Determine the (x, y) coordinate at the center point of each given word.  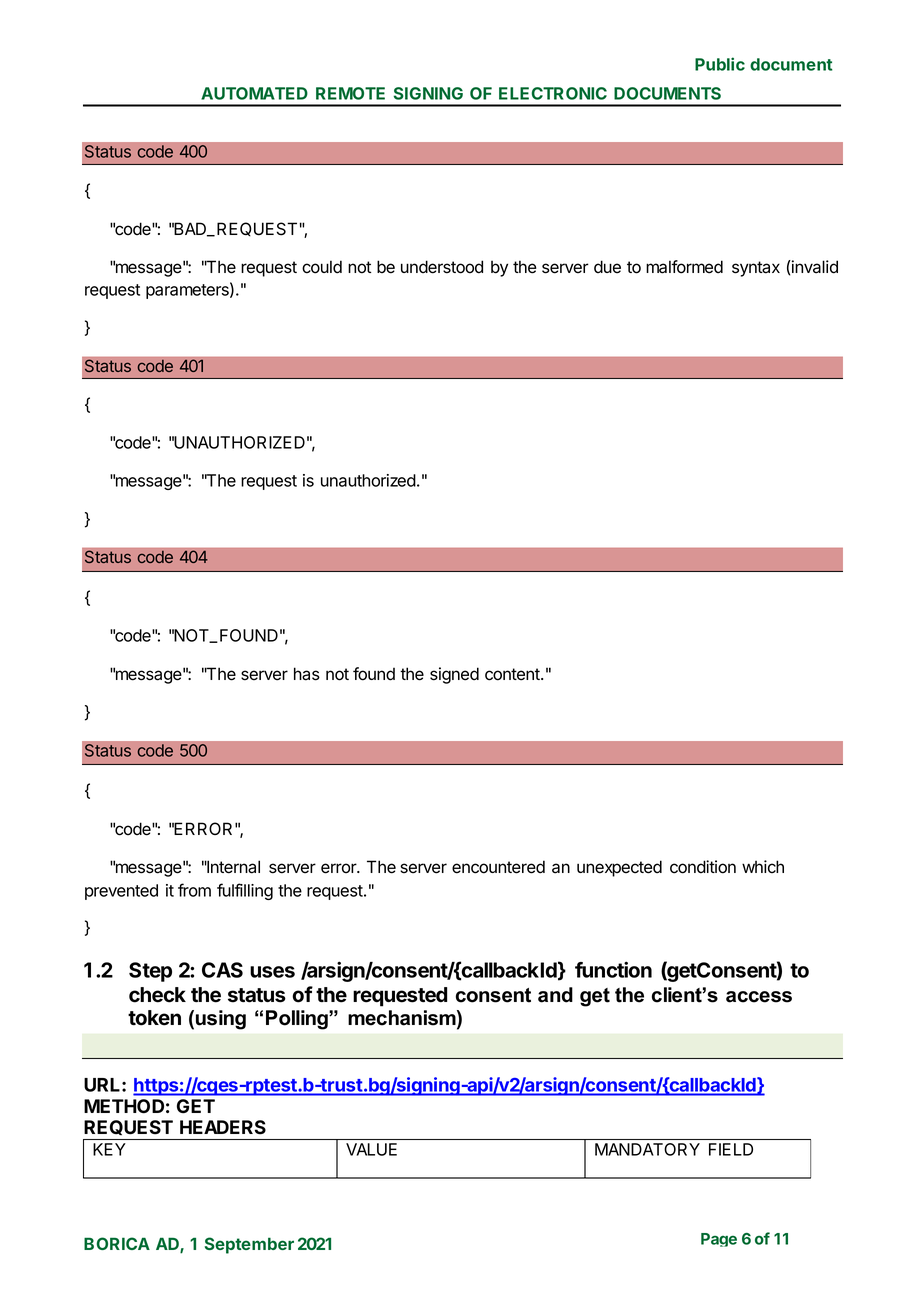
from (194, 890)
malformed (684, 267)
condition (703, 867)
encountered (498, 867)
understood (442, 267)
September (249, 1245)
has (307, 674)
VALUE (371, 1149)
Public (720, 64)
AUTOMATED (254, 93)
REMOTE (350, 93)
